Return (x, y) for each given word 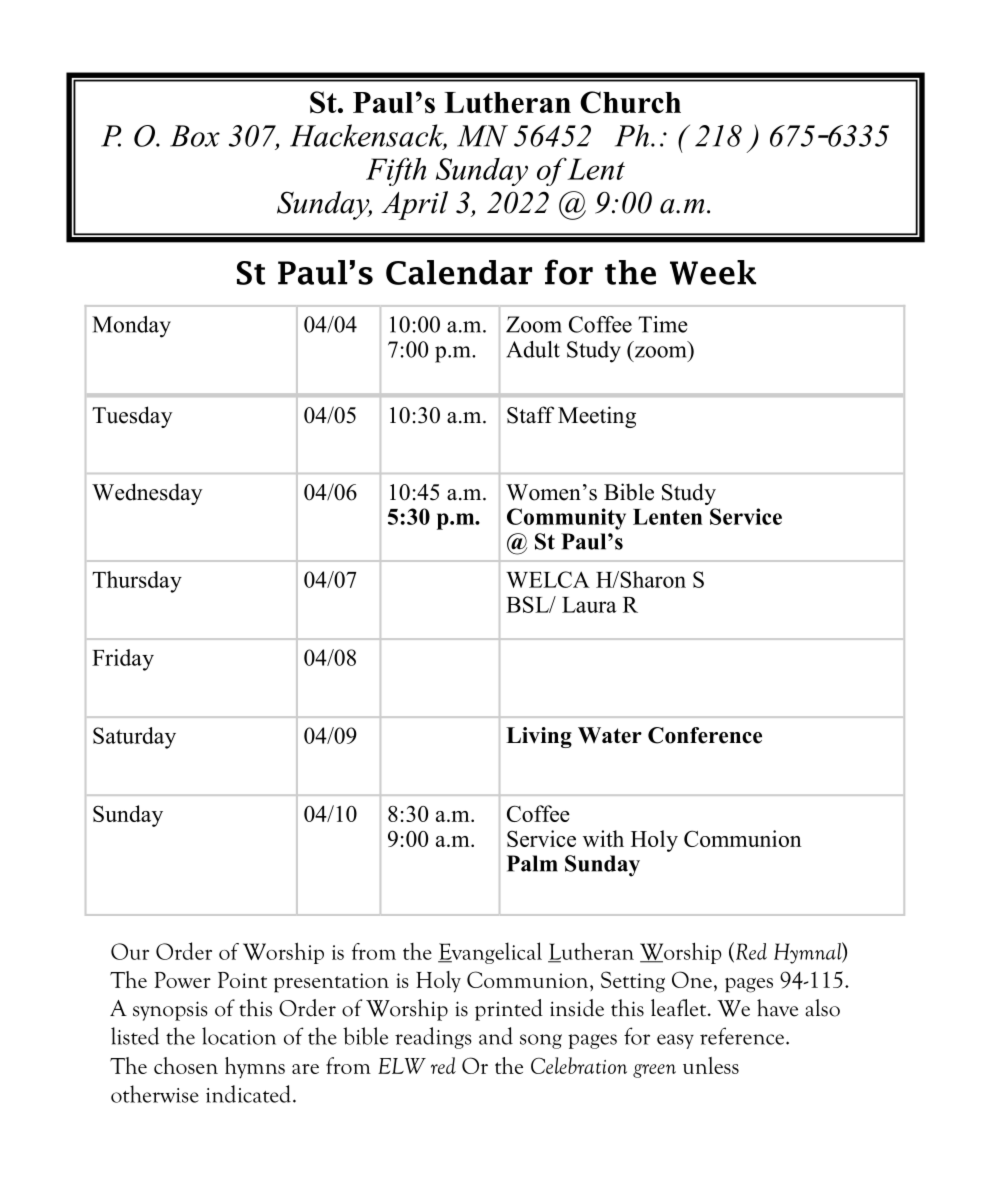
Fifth (396, 171)
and (496, 1036)
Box (195, 136)
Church (630, 102)
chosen (186, 1065)
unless (711, 1065)
